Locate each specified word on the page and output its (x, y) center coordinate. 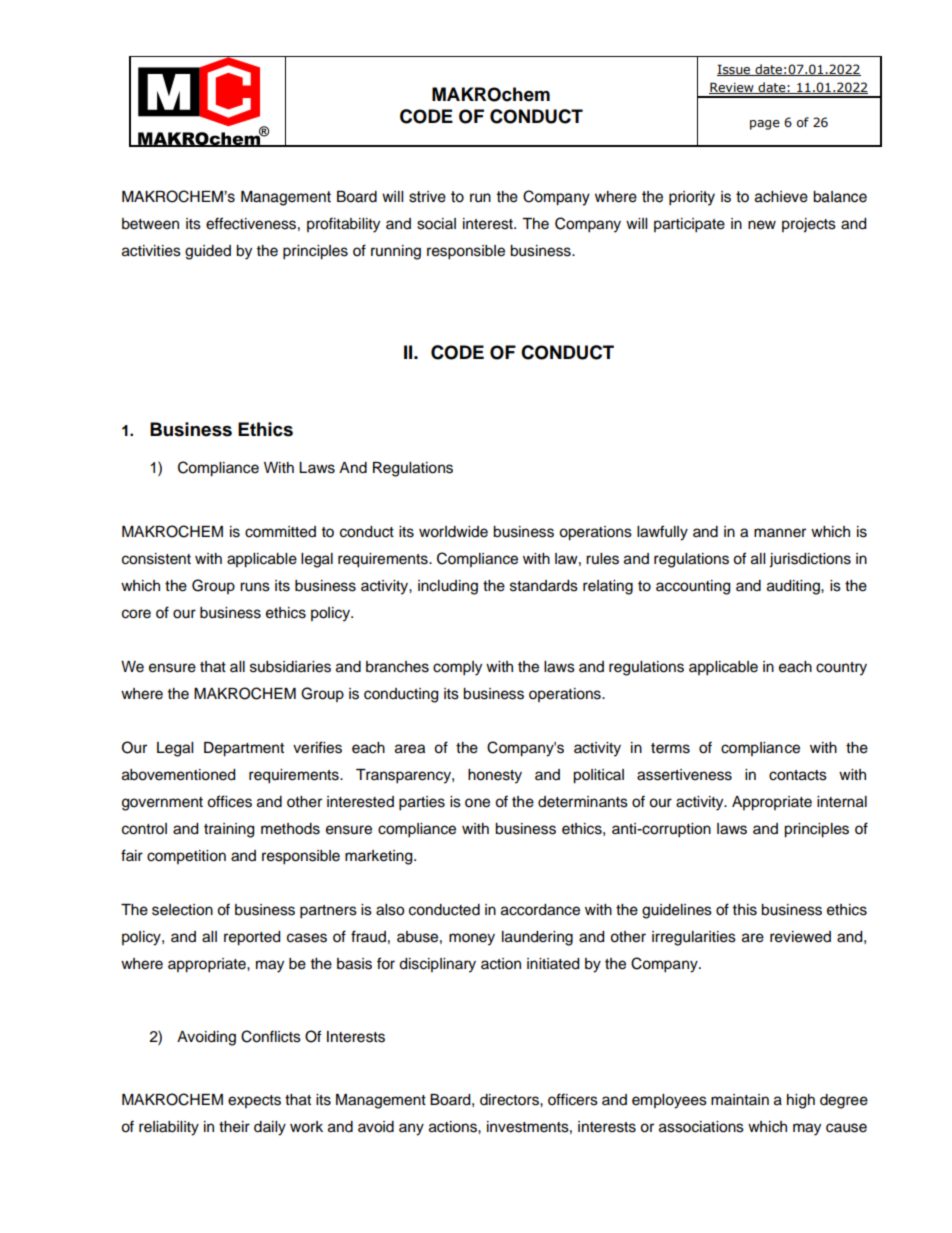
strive (427, 197)
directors (510, 1100)
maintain (740, 1099)
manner (780, 533)
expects (254, 1101)
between (150, 224)
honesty (495, 776)
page (765, 125)
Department (244, 749)
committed (280, 532)
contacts (798, 775)
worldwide (453, 532)
